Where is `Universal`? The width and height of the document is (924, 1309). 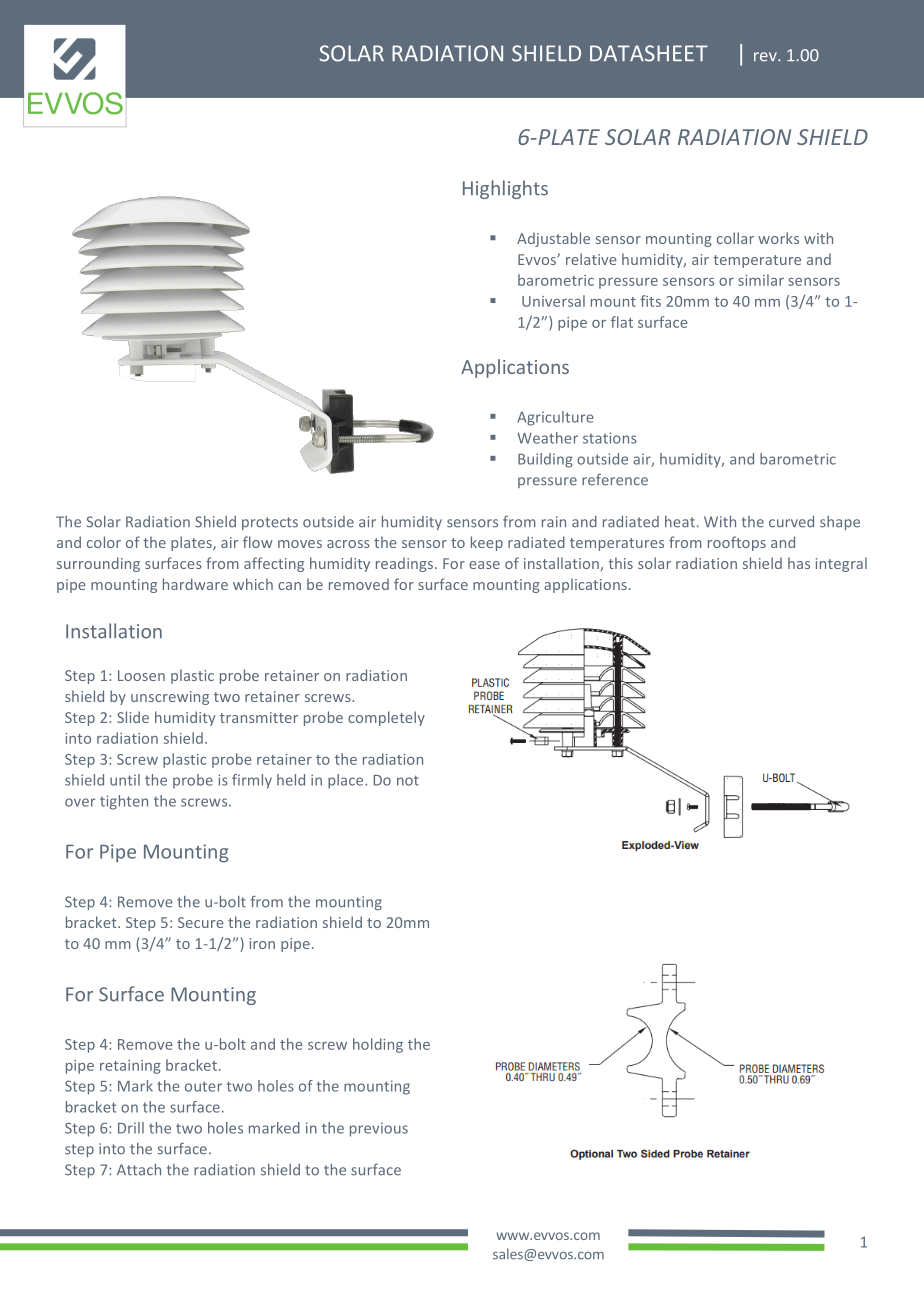
Universal is located at coordinates (553, 301).
